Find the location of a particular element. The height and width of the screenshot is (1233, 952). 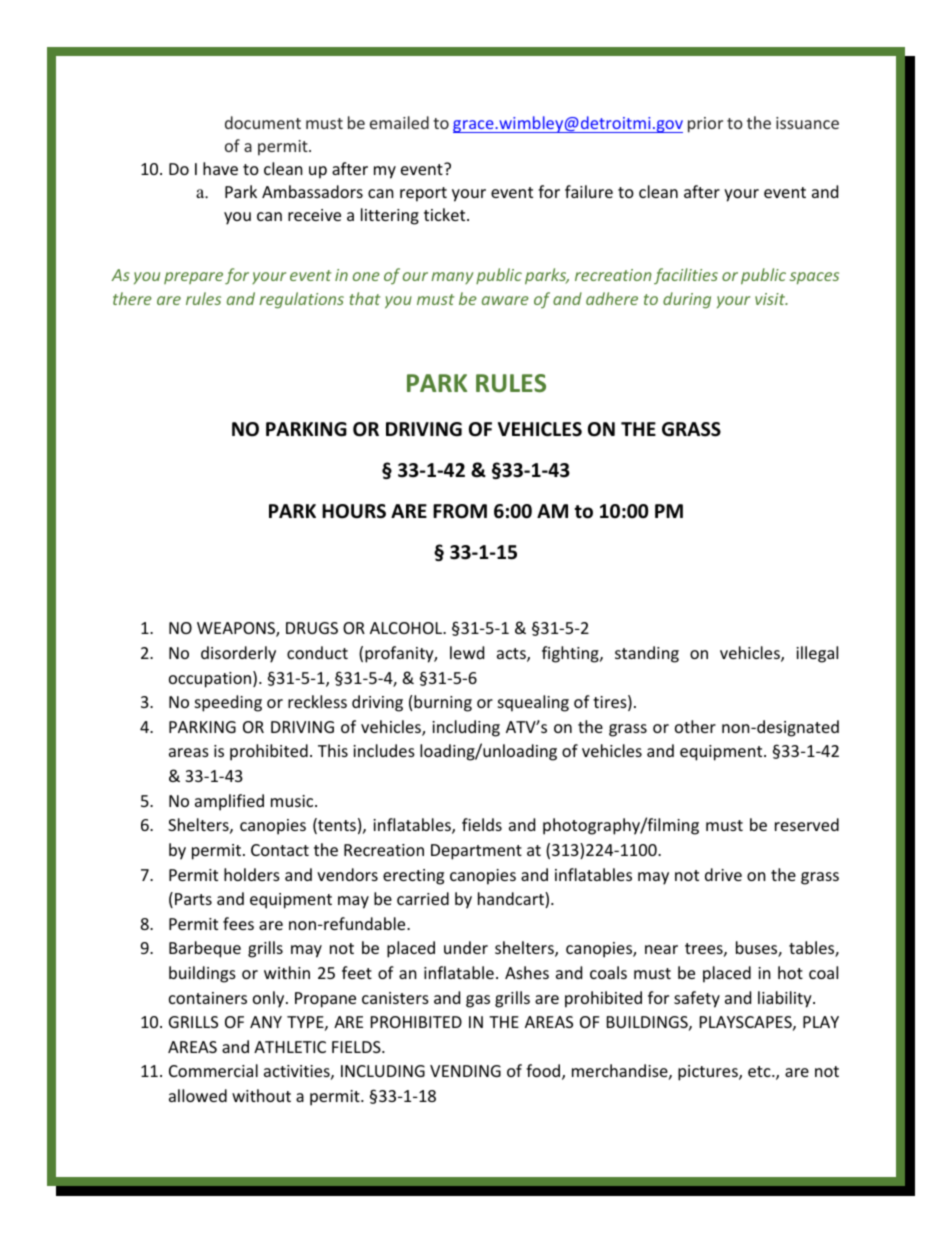

Commercial is located at coordinates (213, 1070).
